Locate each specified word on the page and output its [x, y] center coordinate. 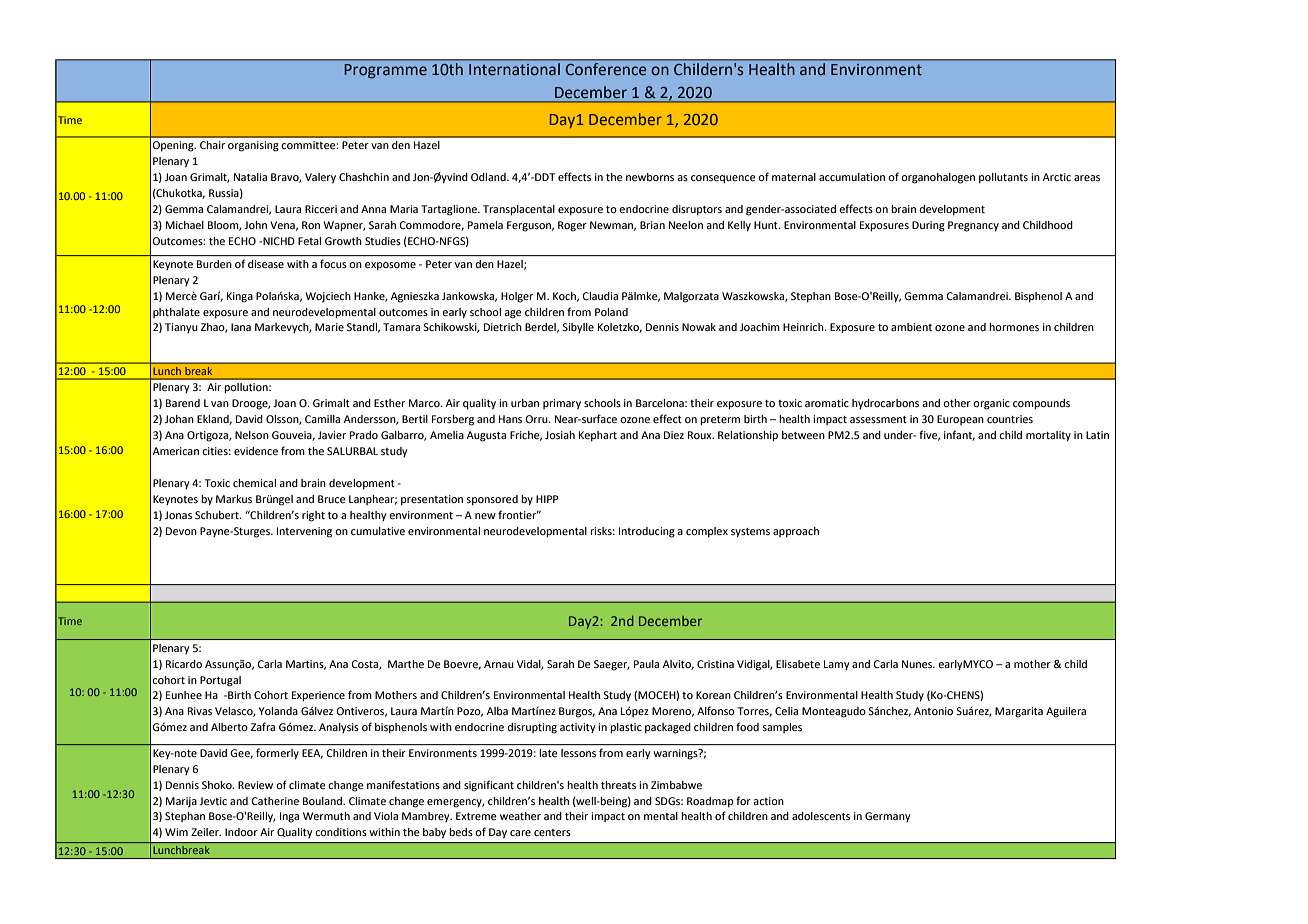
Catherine [275, 801]
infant [959, 435]
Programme [386, 71]
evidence [256, 451]
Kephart [598, 436]
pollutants [1003, 178]
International [514, 69]
